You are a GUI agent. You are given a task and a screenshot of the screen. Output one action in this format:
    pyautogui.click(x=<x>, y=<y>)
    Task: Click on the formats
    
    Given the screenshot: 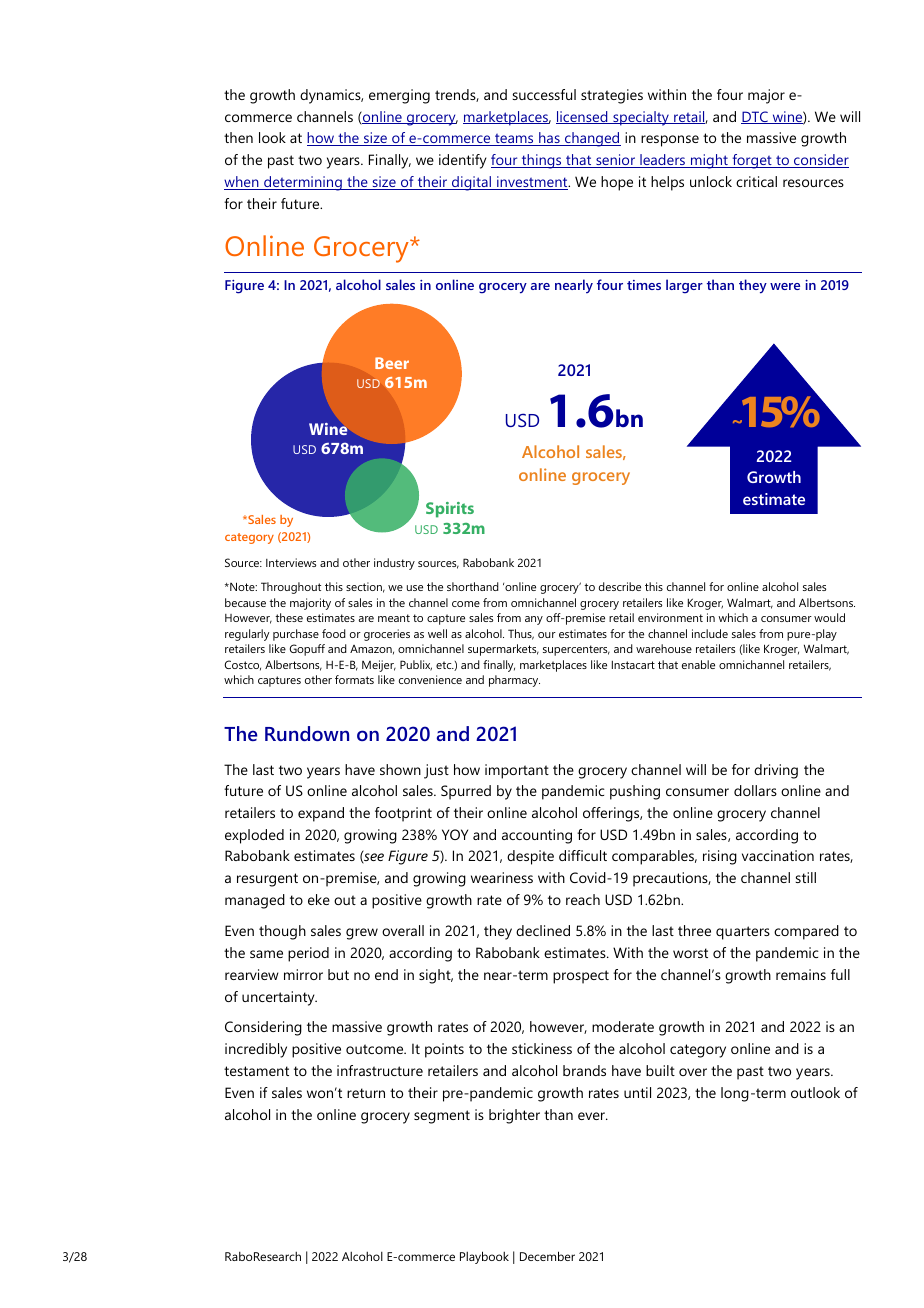 What is the action you would take?
    pyautogui.click(x=354, y=679)
